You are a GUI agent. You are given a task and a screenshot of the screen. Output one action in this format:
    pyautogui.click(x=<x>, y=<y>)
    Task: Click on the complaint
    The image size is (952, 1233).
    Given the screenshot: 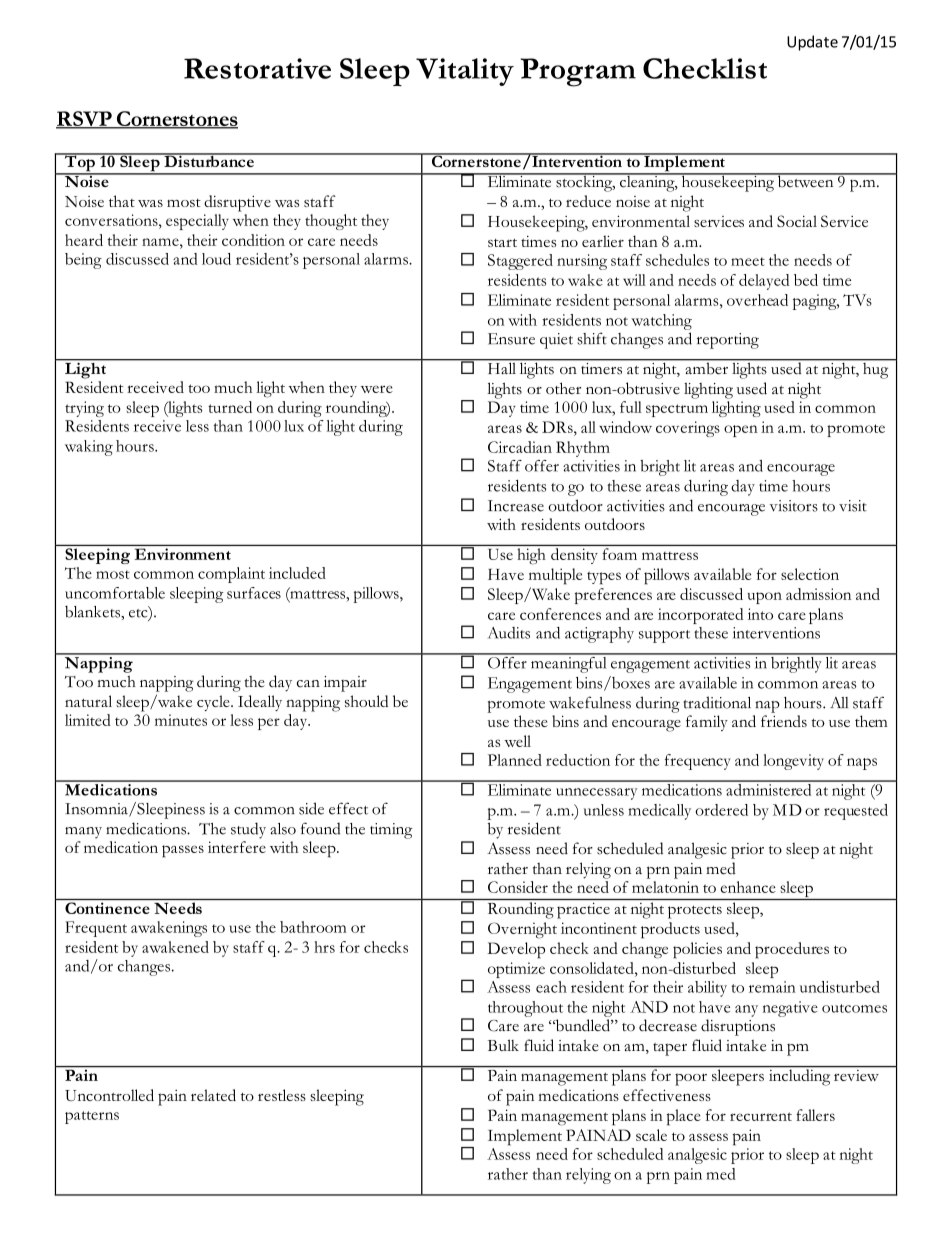 What is the action you would take?
    pyautogui.click(x=231, y=575)
